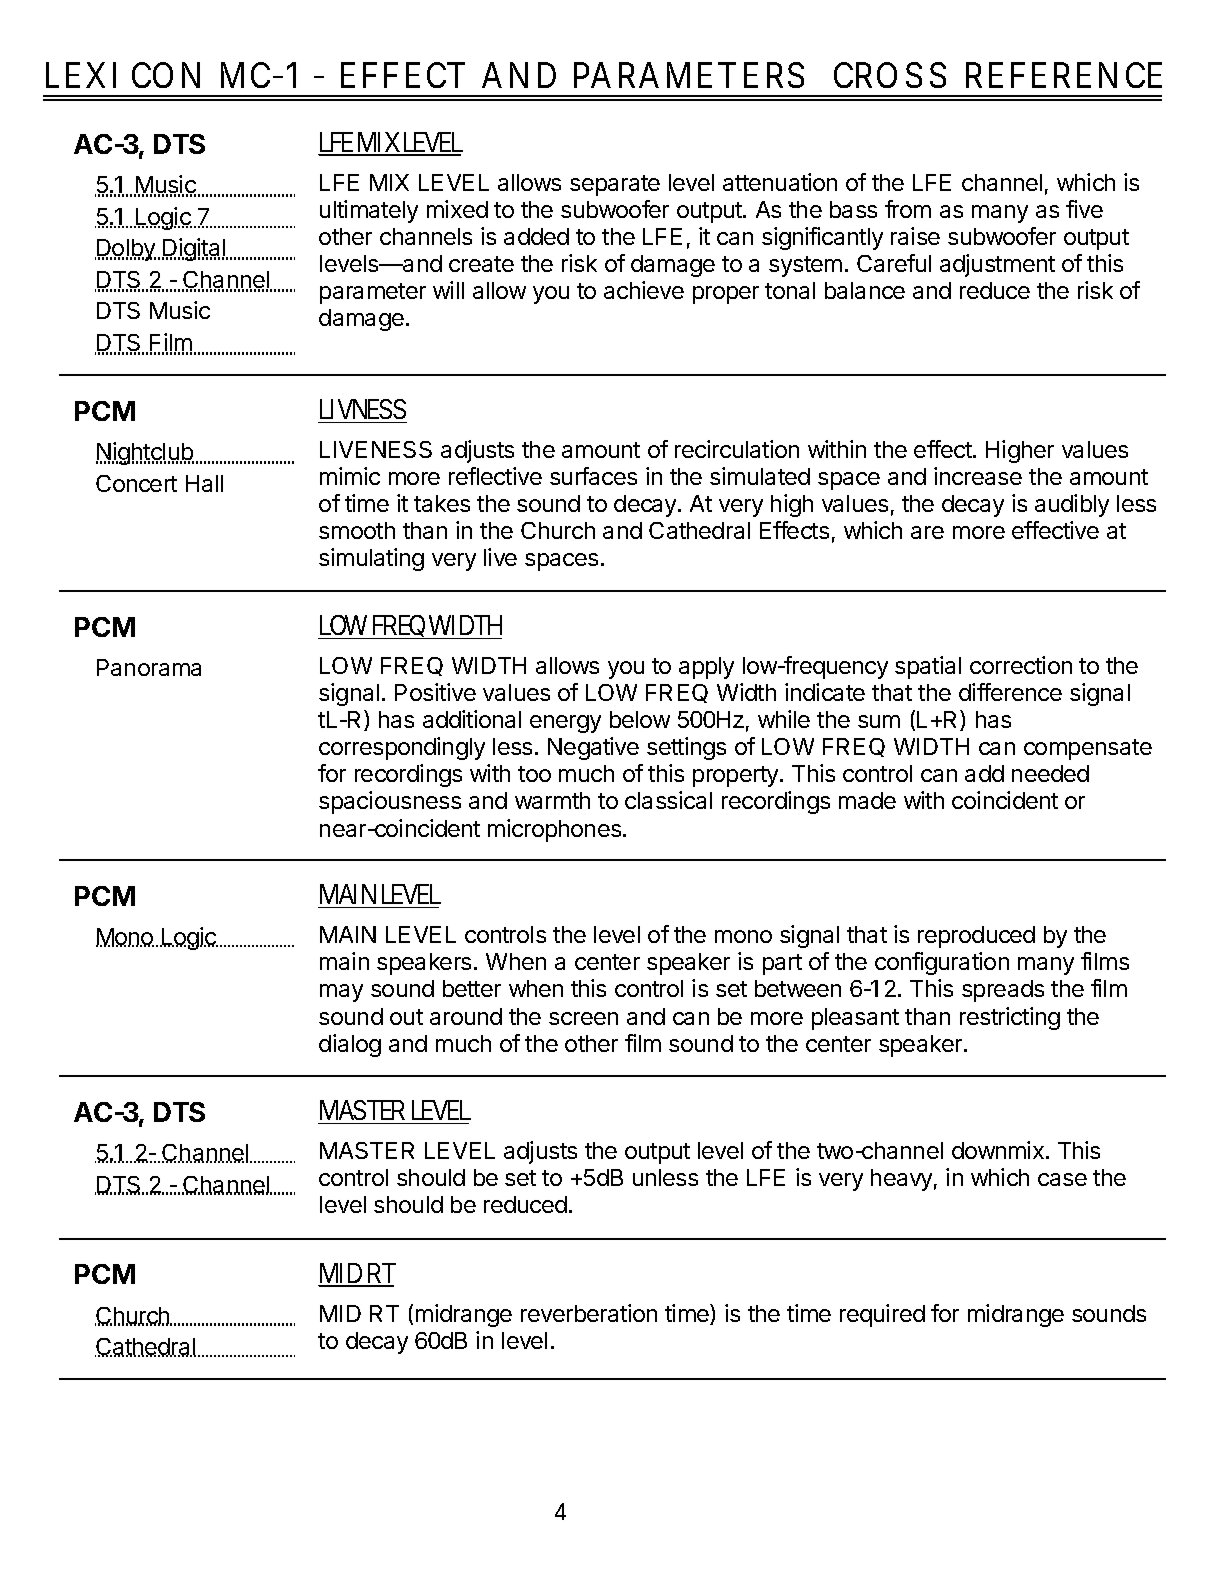 The width and height of the document is (1212, 1569). Describe the element at coordinates (978, 476) in the document. I see `increase` at that location.
